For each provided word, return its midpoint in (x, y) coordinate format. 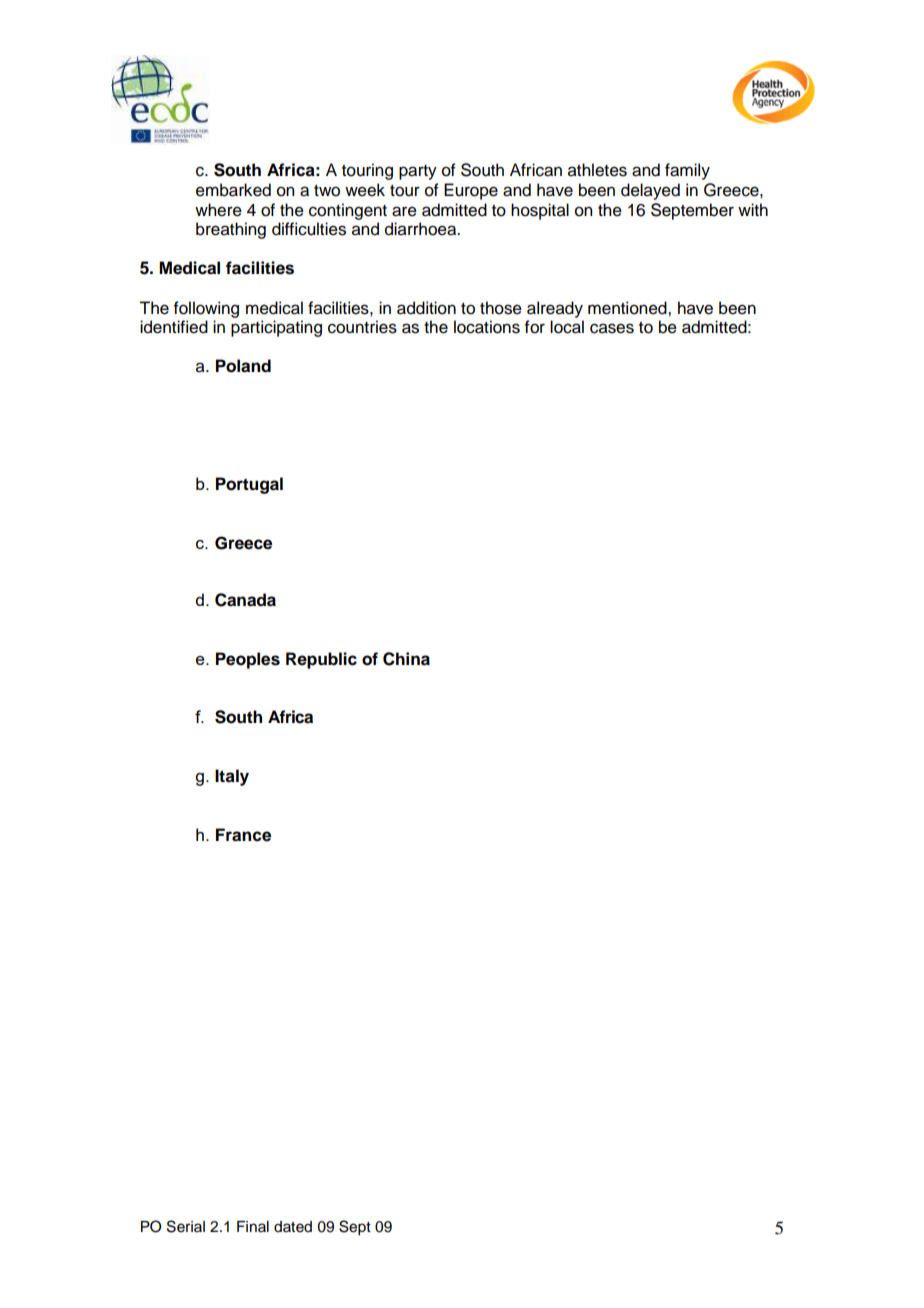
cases (612, 328)
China (406, 659)
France (243, 835)
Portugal (249, 485)
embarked (233, 190)
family (687, 171)
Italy (232, 777)
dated (293, 1227)
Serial (186, 1226)
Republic (321, 660)
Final (253, 1226)
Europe (471, 191)
